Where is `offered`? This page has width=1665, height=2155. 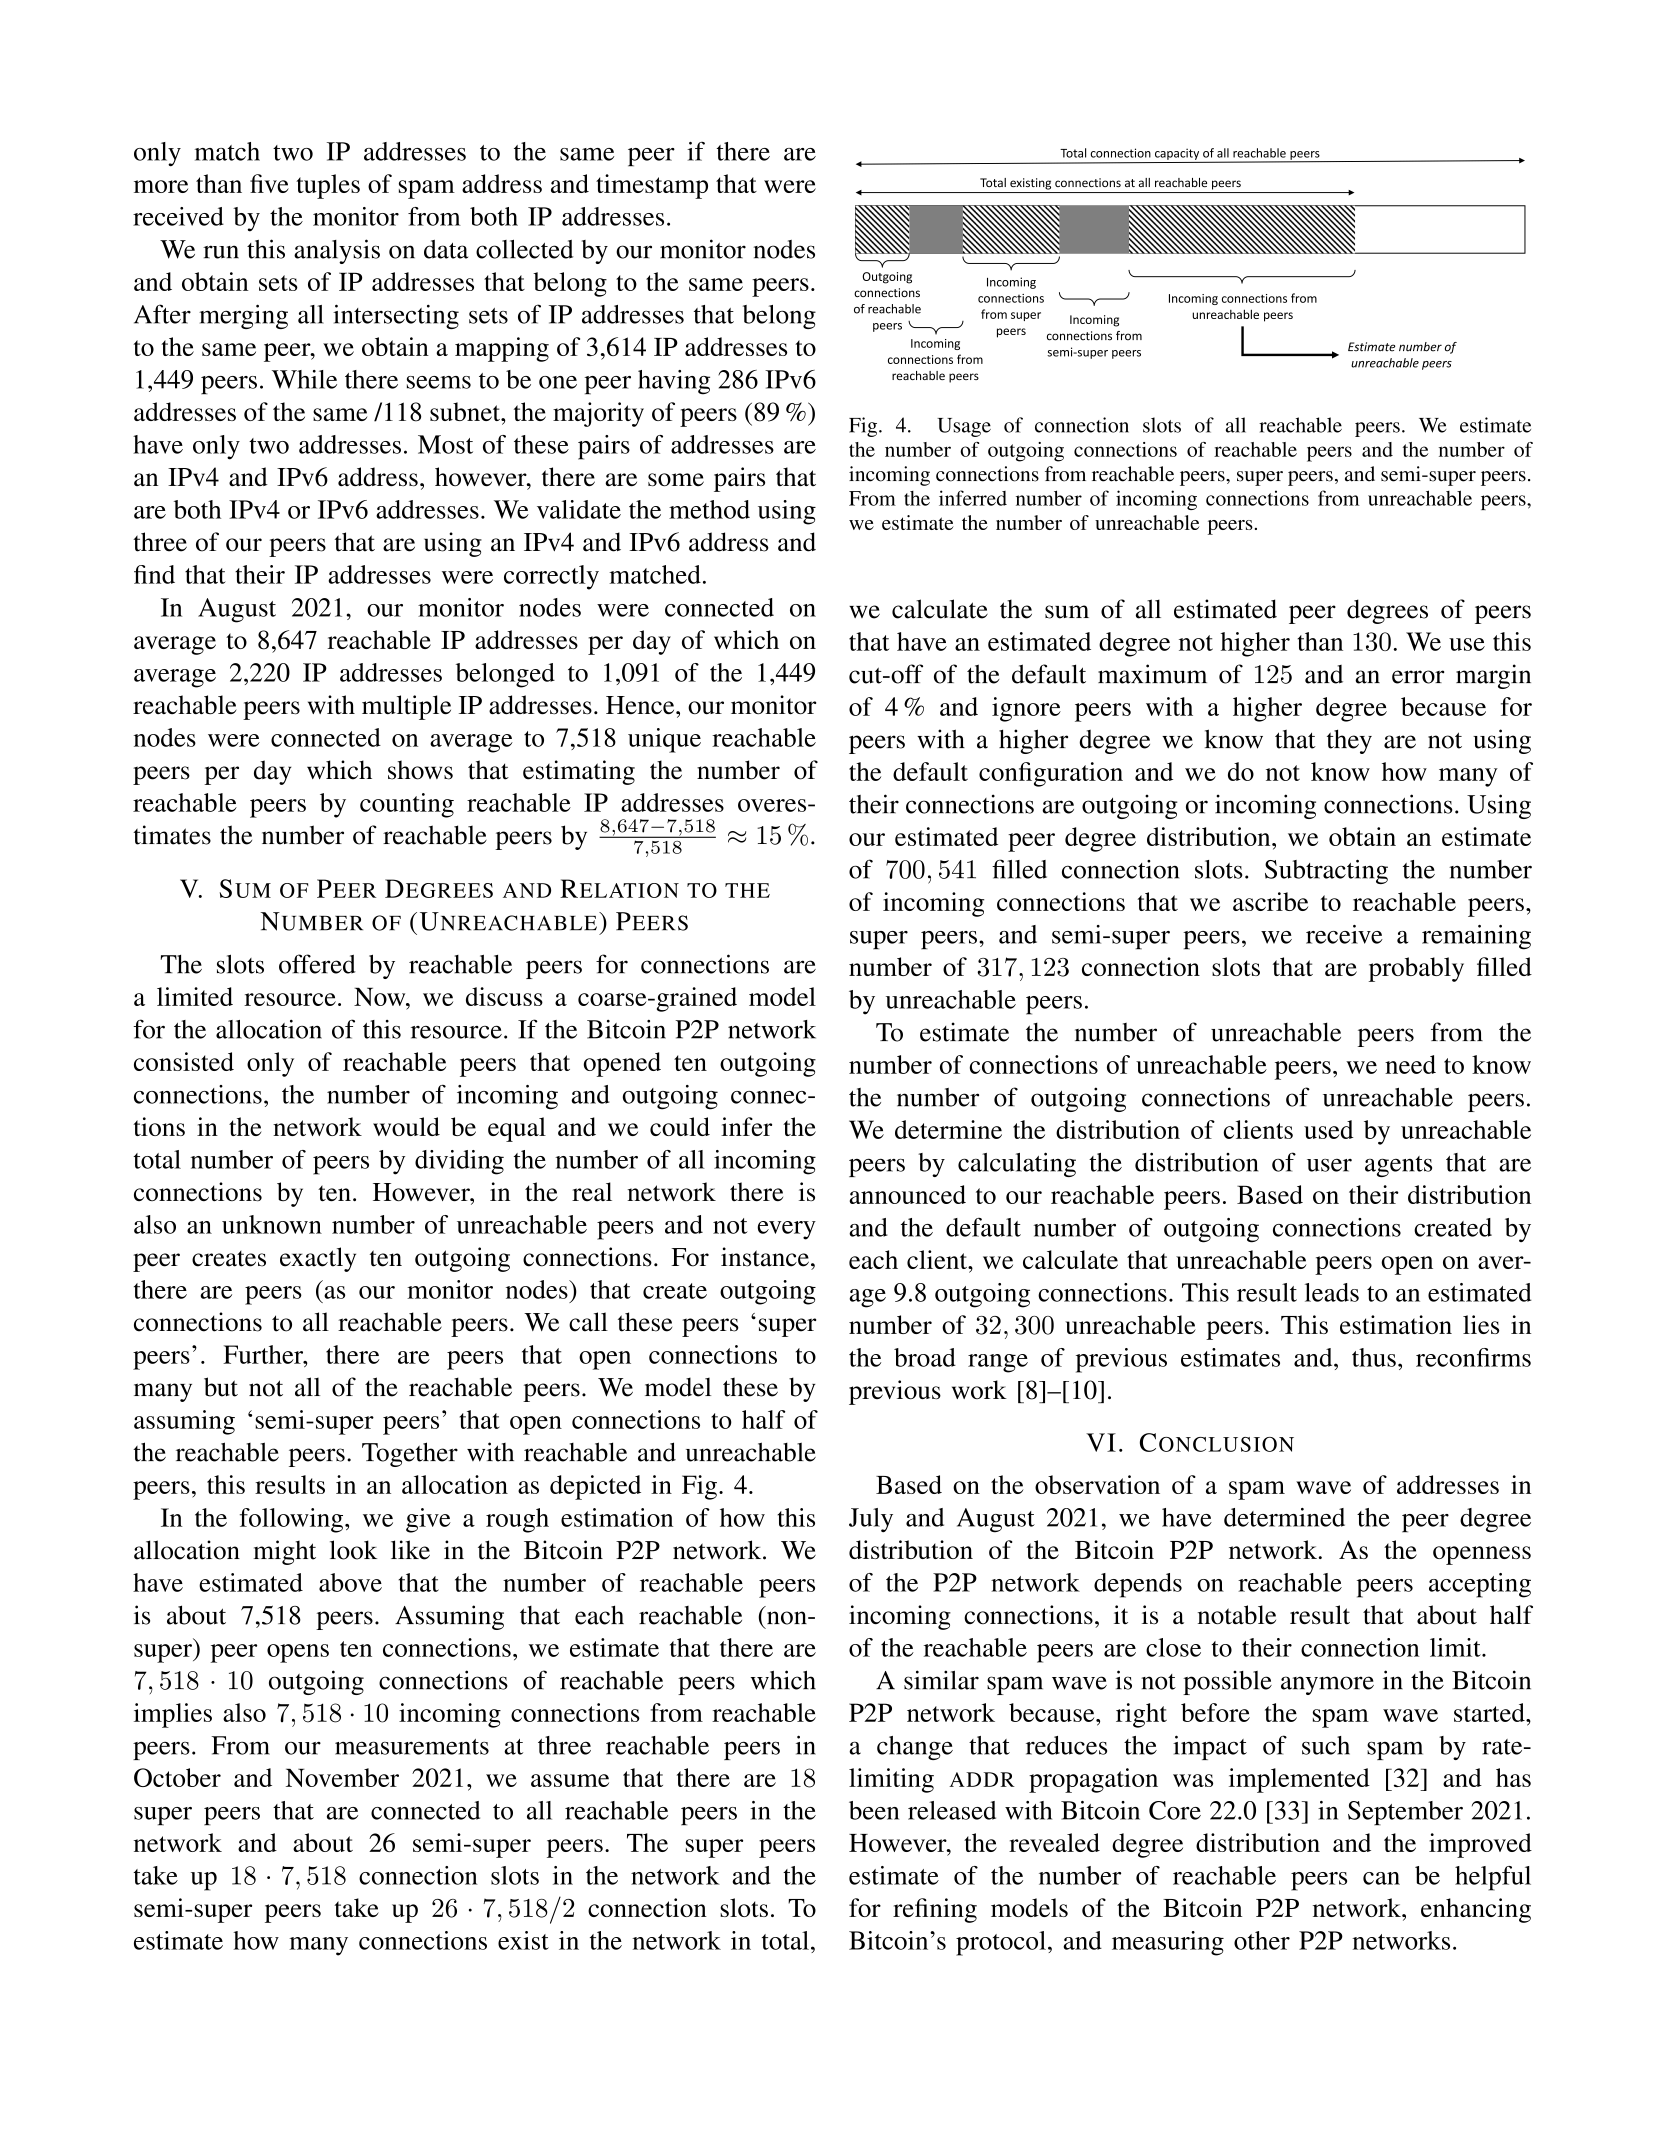 offered is located at coordinates (317, 964).
